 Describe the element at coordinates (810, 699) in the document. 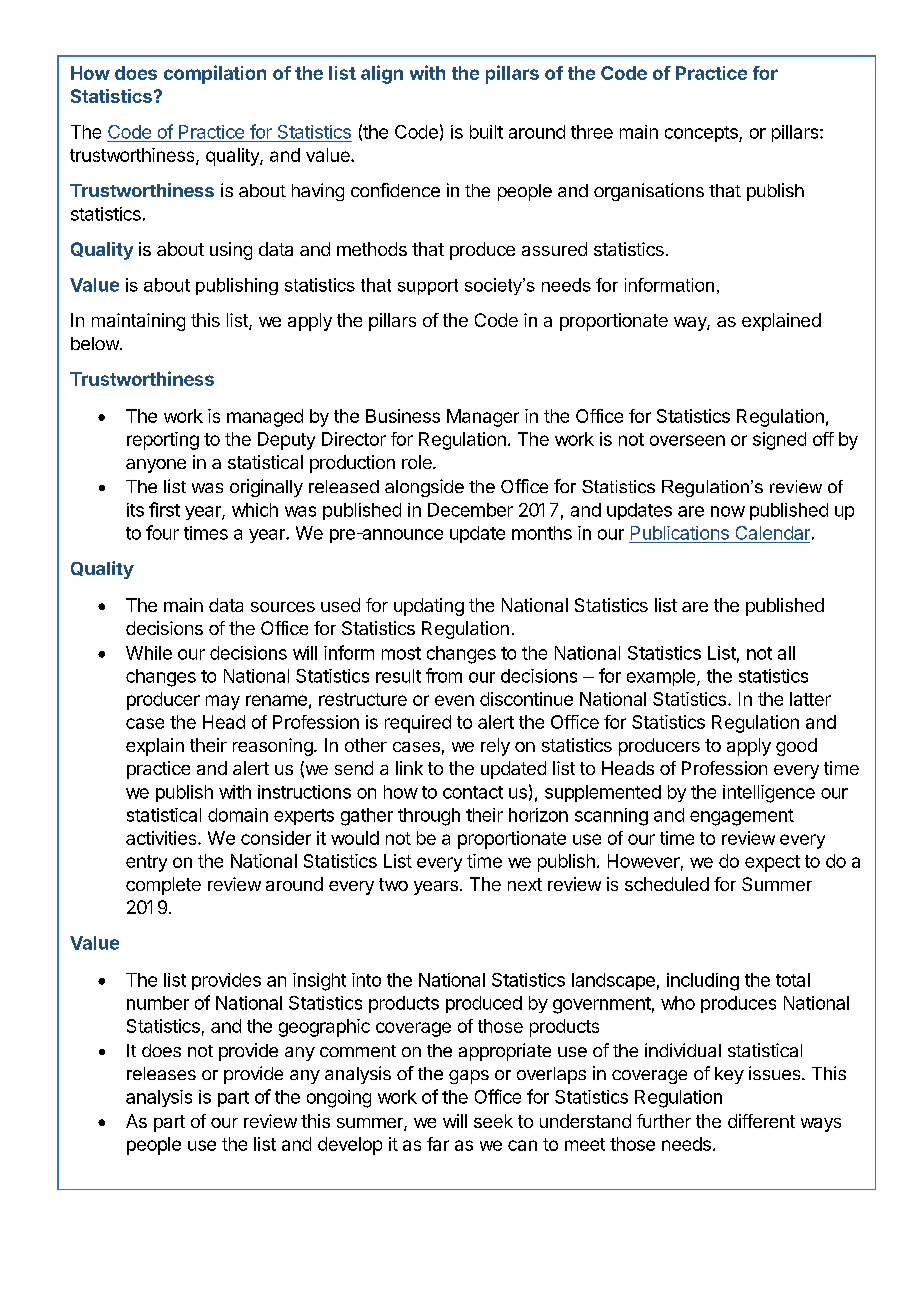

I see `latter` at that location.
